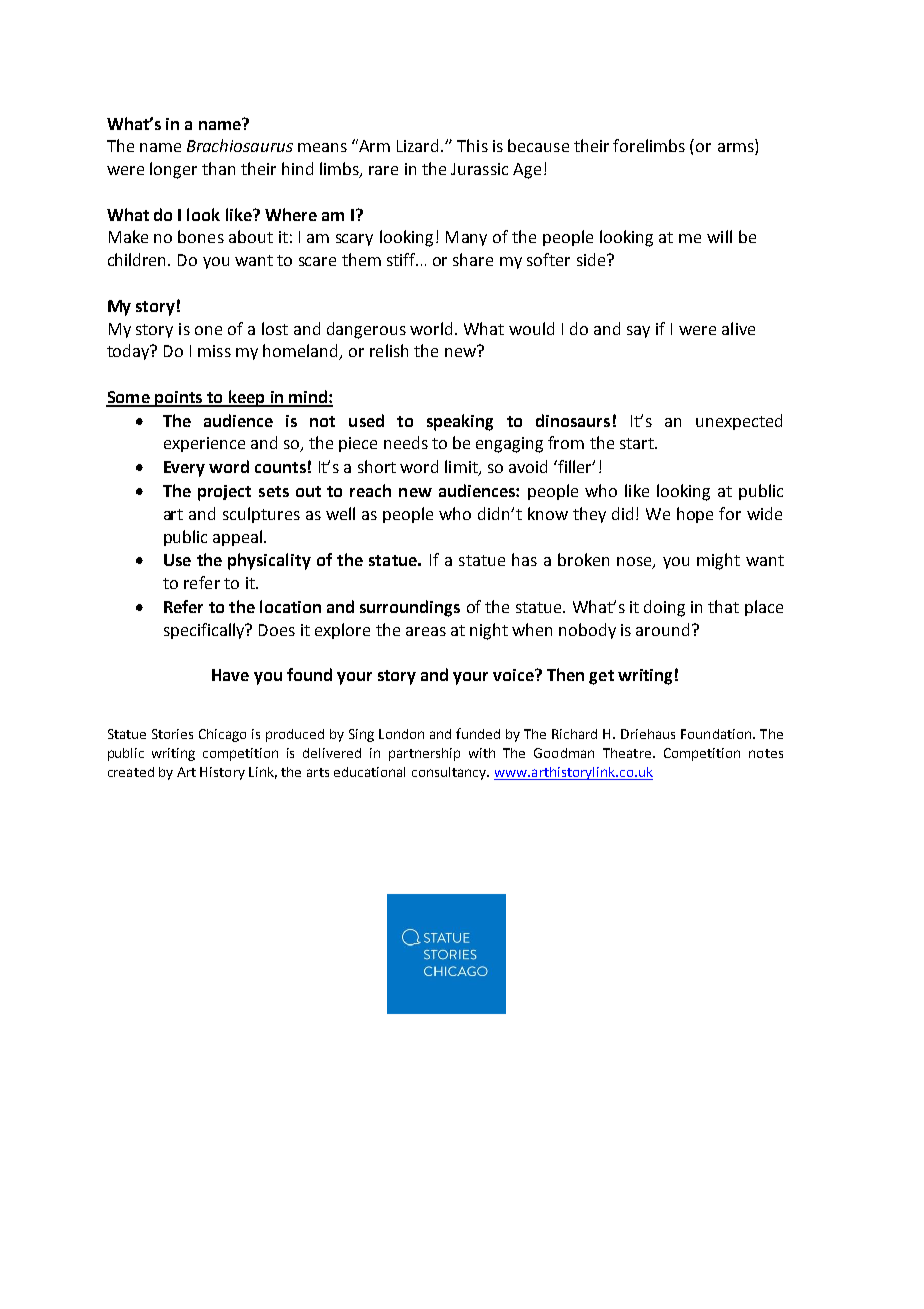 The image size is (924, 1309). What do you see at coordinates (628, 753) in the screenshot?
I see `Theatre` at bounding box center [628, 753].
